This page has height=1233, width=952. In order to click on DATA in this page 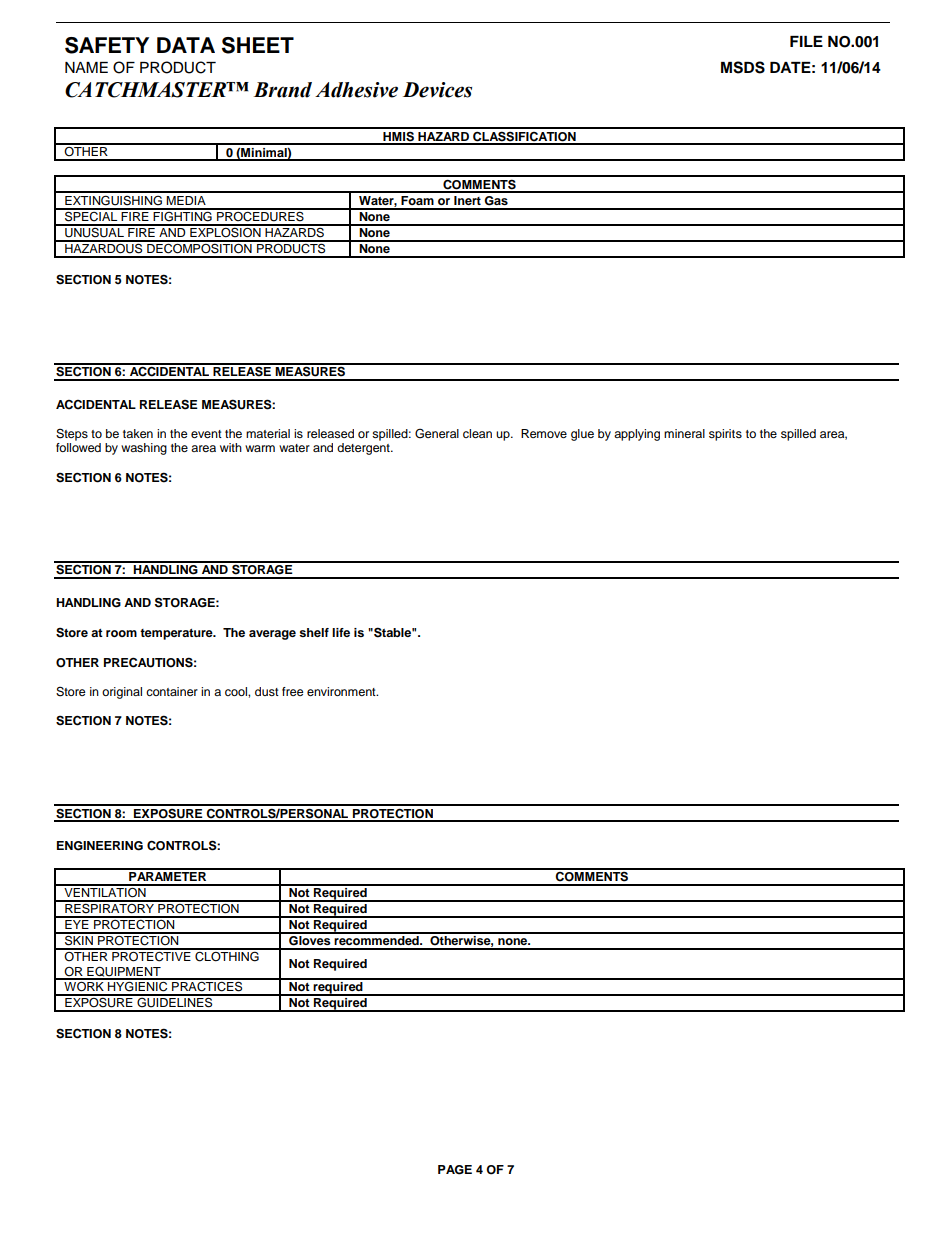, I will do `click(186, 45)`.
